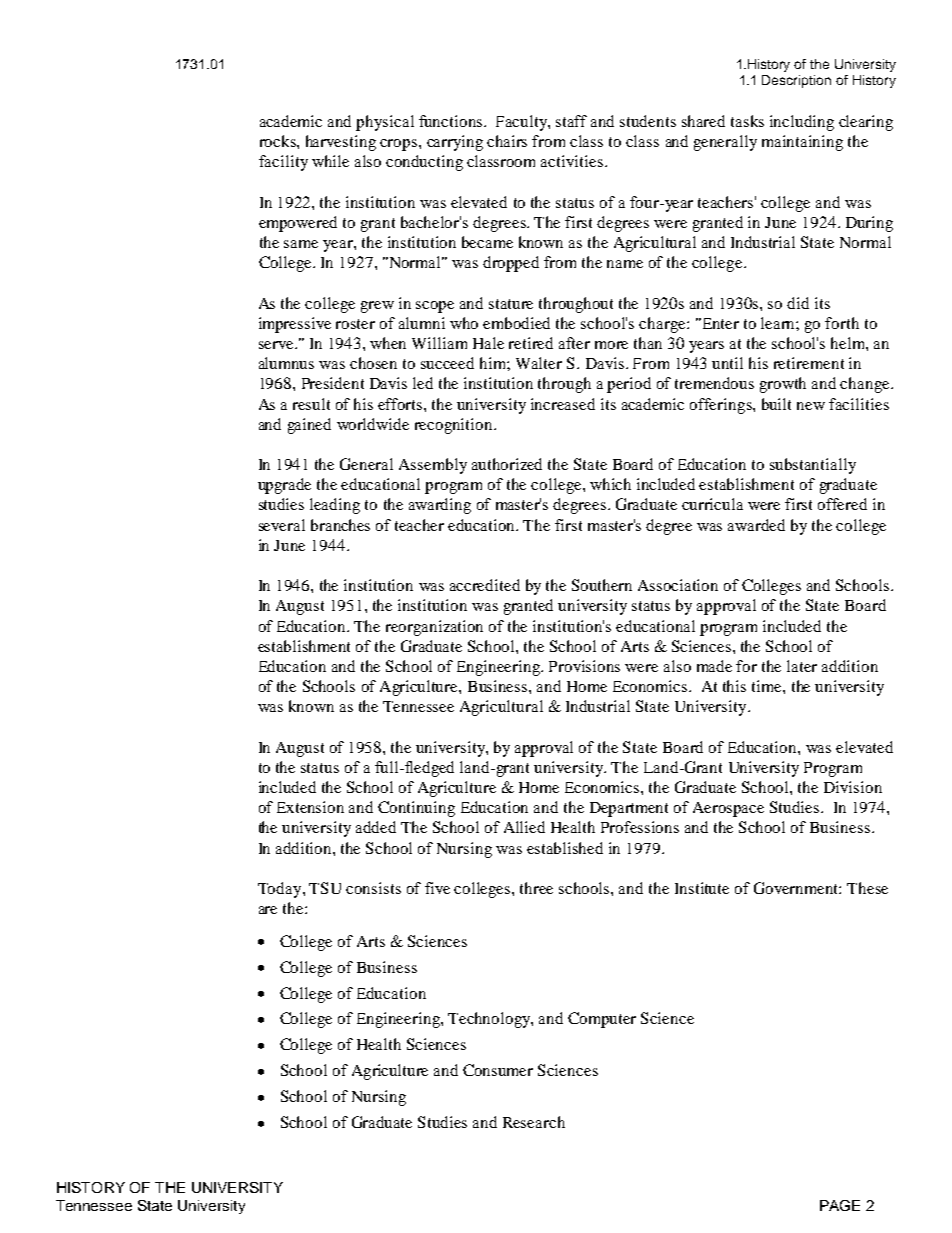 Image resolution: width=952 pixels, height=1233 pixels. I want to click on Division, so click(853, 787).
